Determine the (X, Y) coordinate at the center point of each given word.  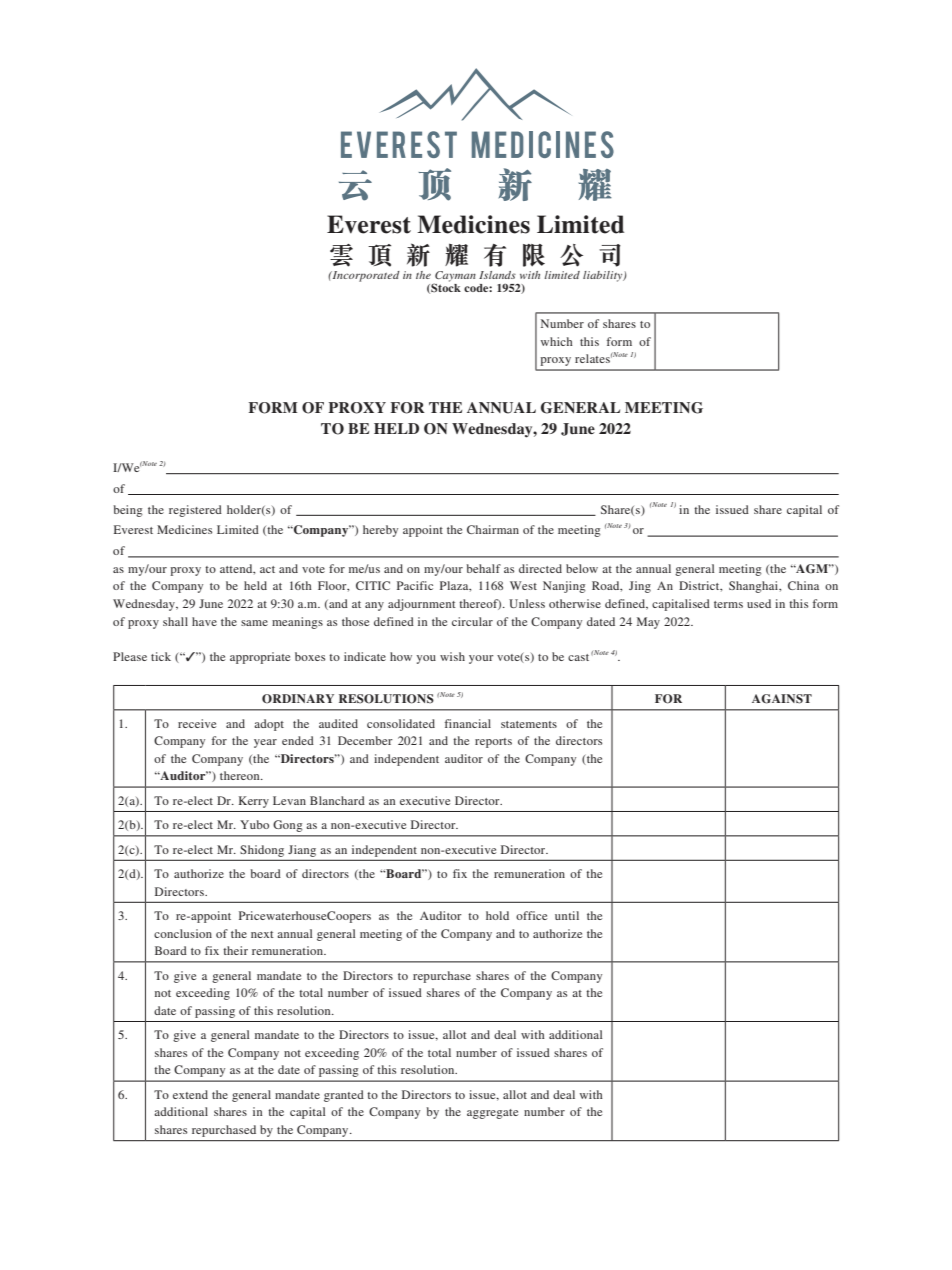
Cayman (454, 277)
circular (472, 621)
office (531, 915)
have (204, 621)
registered (195, 511)
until (567, 915)
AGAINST (782, 699)
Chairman (493, 529)
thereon (241, 775)
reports (493, 743)
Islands (497, 275)
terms (728, 604)
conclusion (183, 933)
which (557, 341)
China (803, 585)
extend (190, 1094)
